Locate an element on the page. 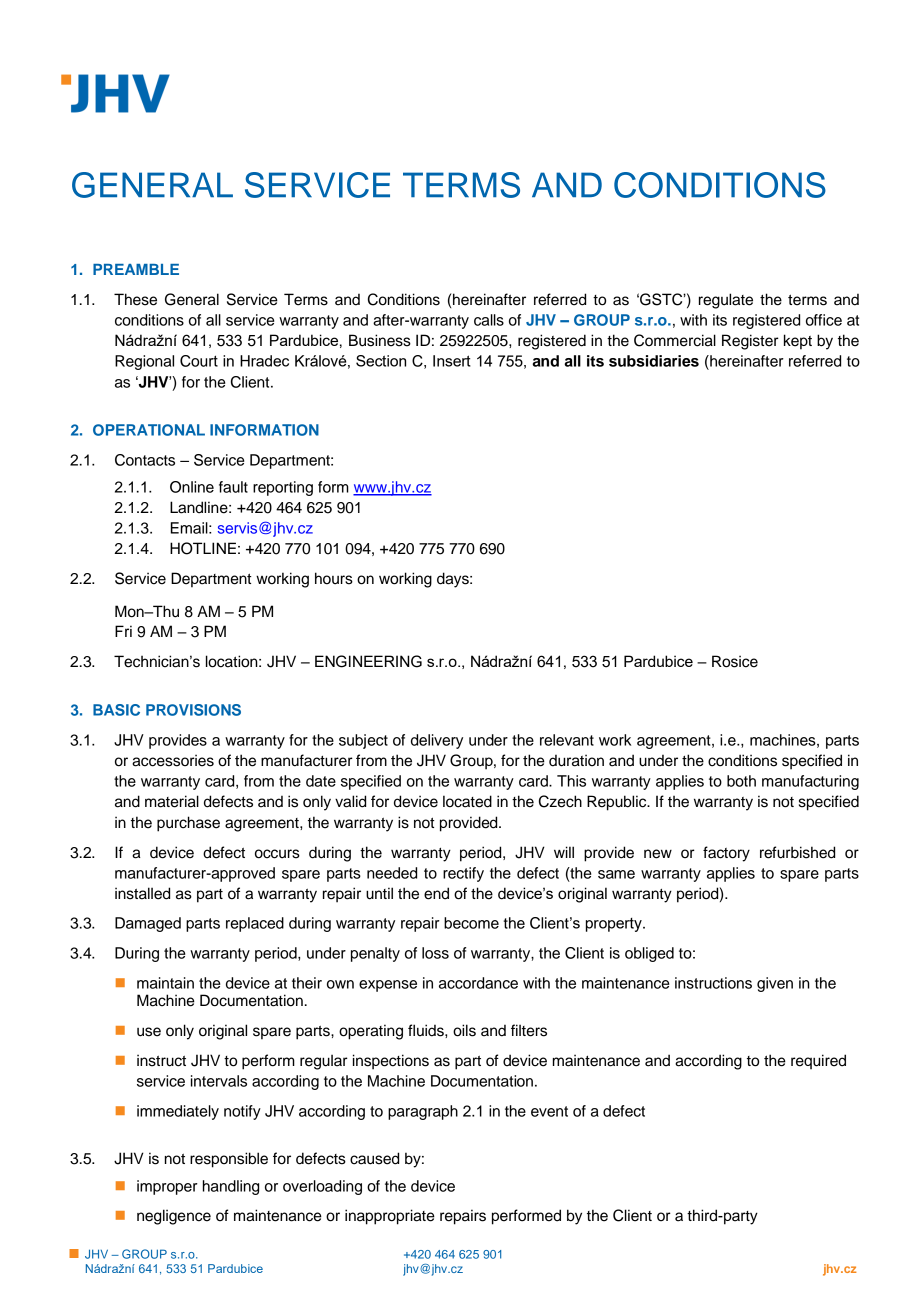 This page has height=1308, width=924. These is located at coordinates (135, 299).
